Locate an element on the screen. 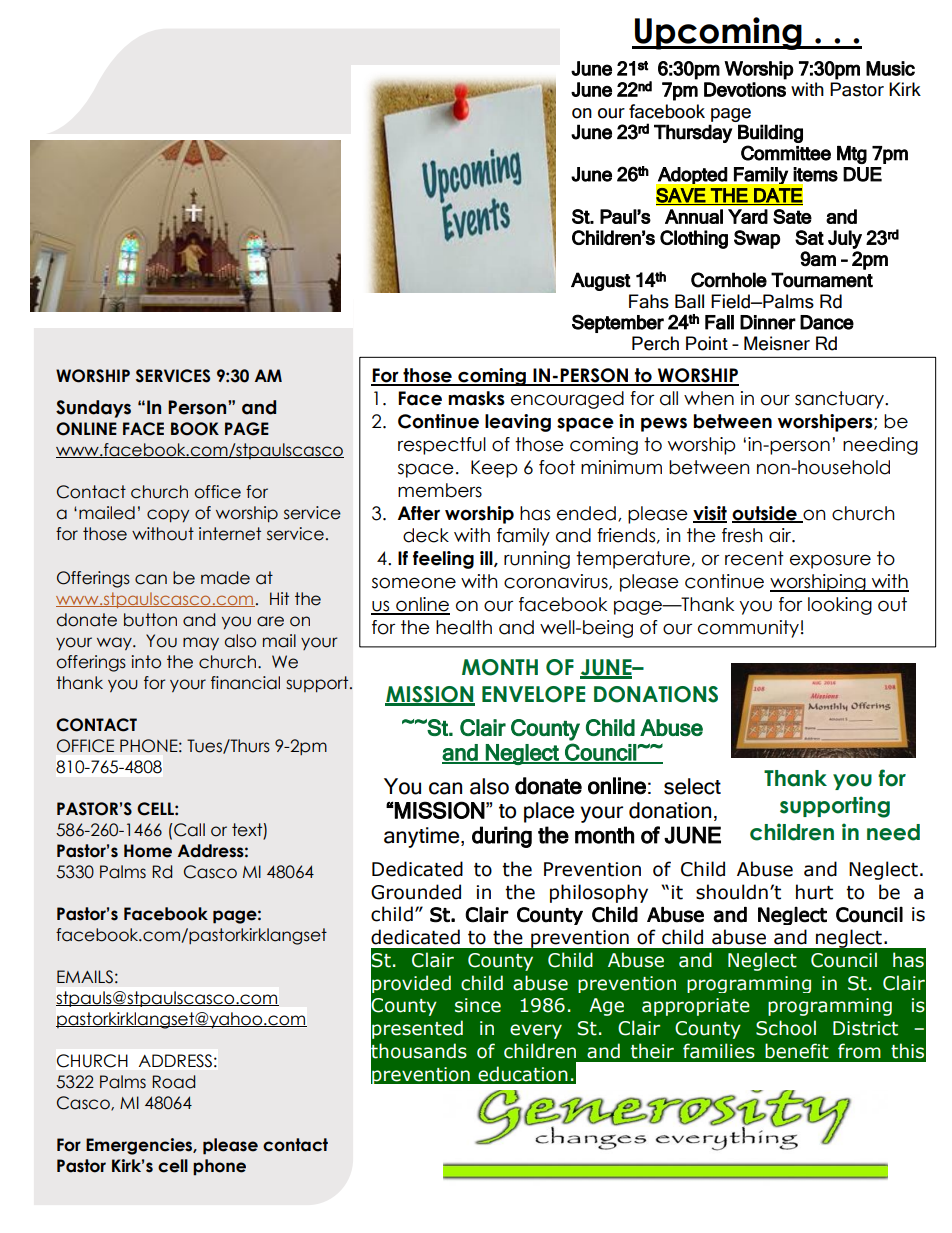 Image resolution: width=952 pixels, height=1233 pixels. education is located at coordinates (523, 1074).
